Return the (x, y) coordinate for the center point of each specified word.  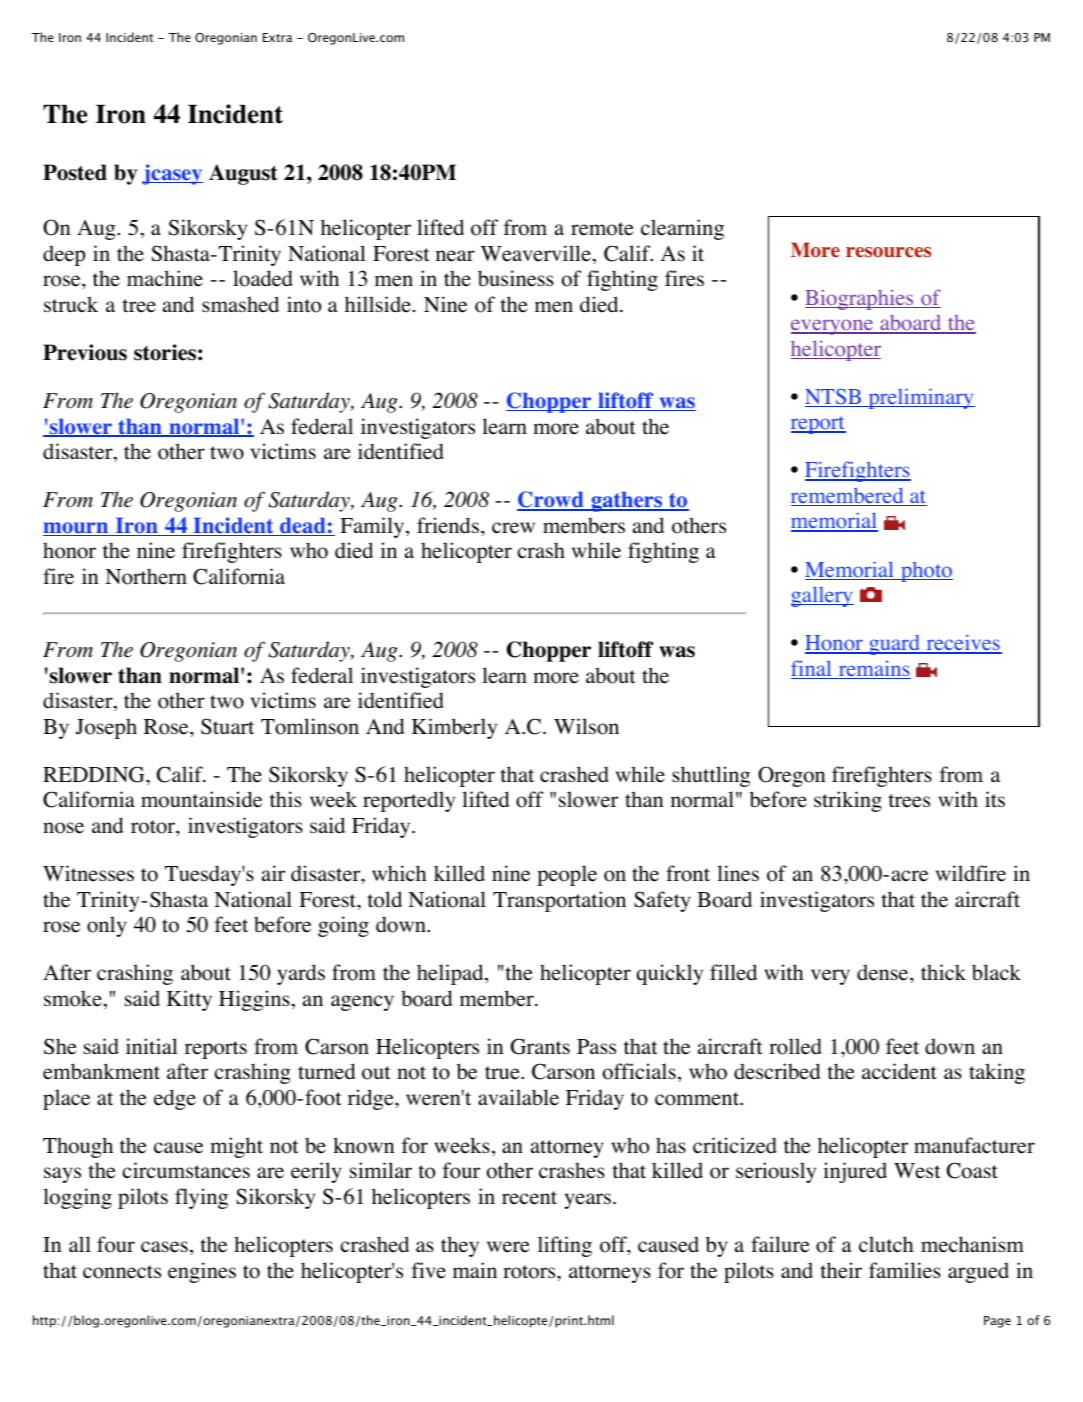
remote (602, 229)
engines (202, 1272)
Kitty (189, 1000)
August (243, 174)
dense (884, 972)
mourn (77, 529)
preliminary (920, 398)
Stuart (227, 726)
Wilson (586, 726)
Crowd (551, 501)
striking (848, 801)
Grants (540, 1046)
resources (888, 252)
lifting (565, 1246)
